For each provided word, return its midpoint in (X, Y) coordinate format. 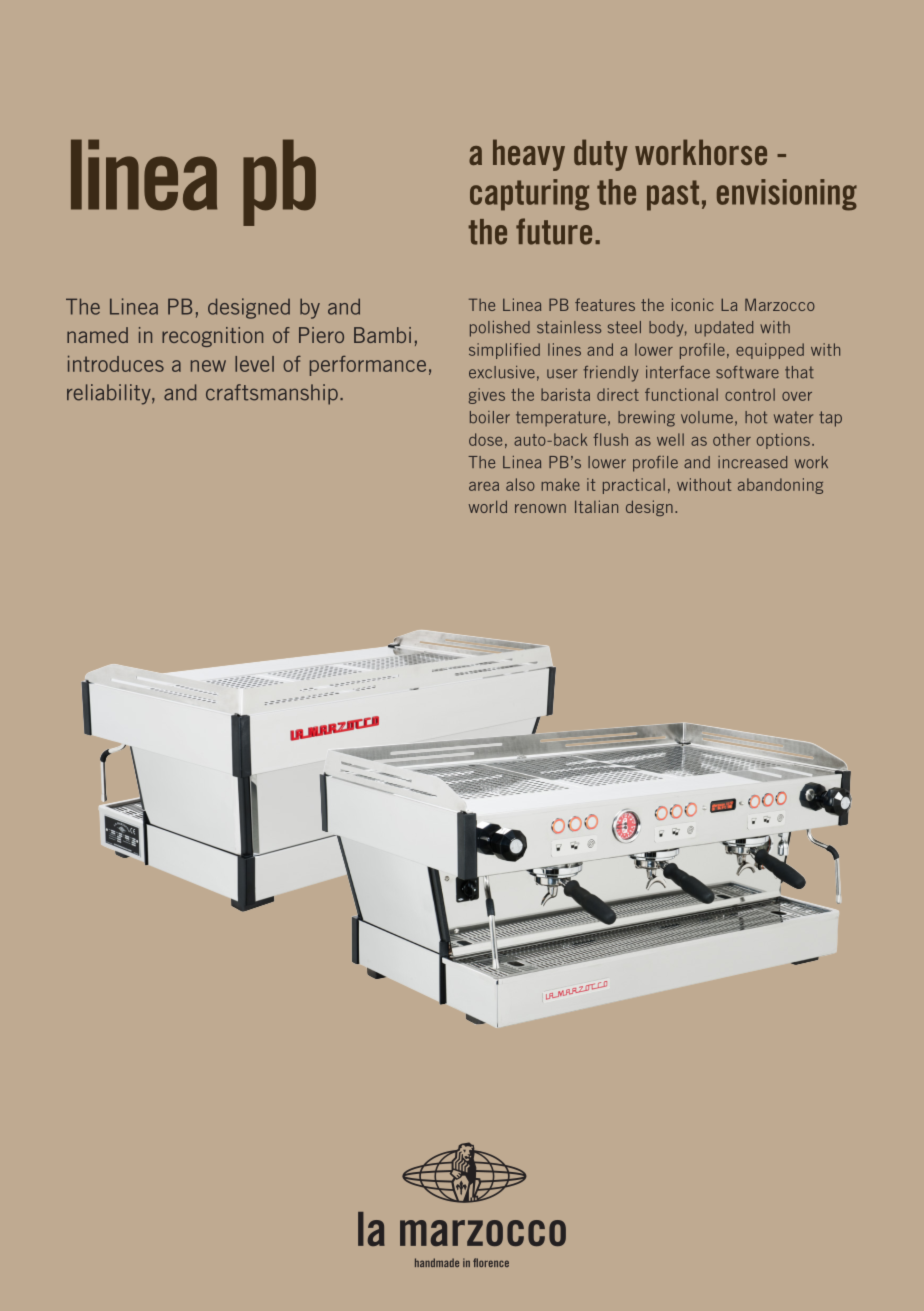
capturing (529, 195)
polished (500, 329)
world (488, 506)
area (484, 486)
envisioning (787, 195)
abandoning (780, 486)
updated (724, 329)
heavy (529, 155)
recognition (212, 337)
